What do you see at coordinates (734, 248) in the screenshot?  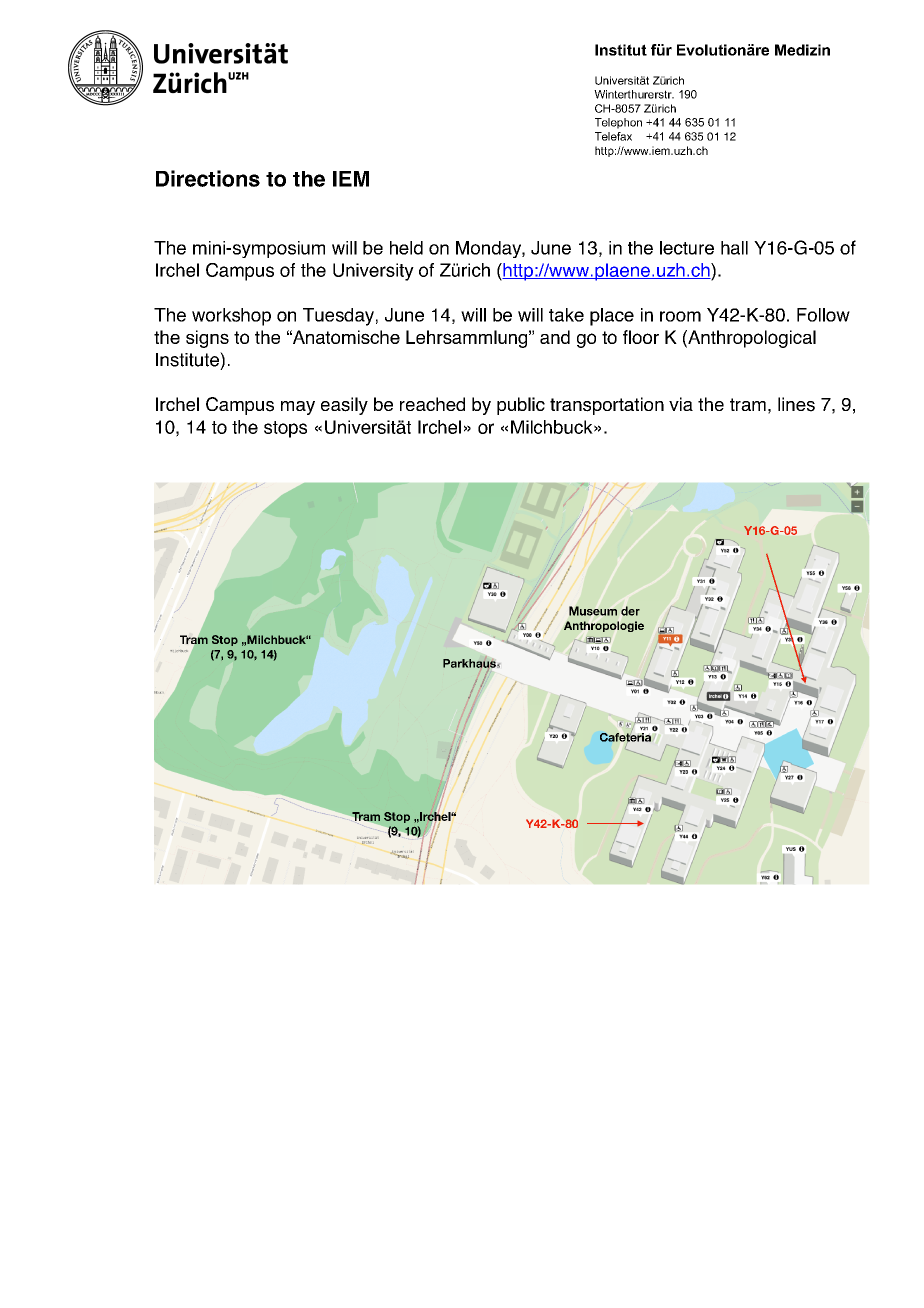 I see `hall` at bounding box center [734, 248].
